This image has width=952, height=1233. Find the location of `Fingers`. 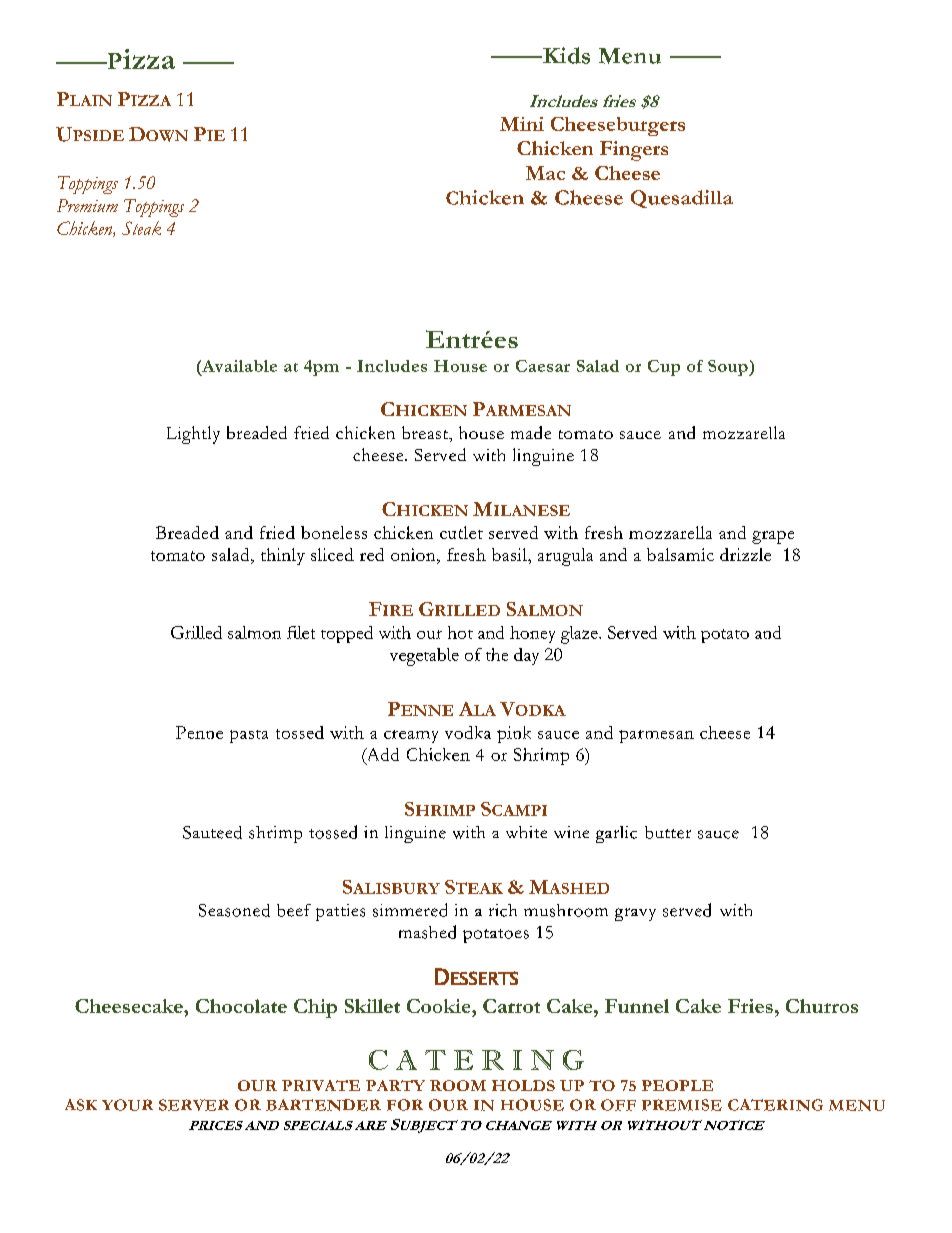

Fingers is located at coordinates (634, 151).
